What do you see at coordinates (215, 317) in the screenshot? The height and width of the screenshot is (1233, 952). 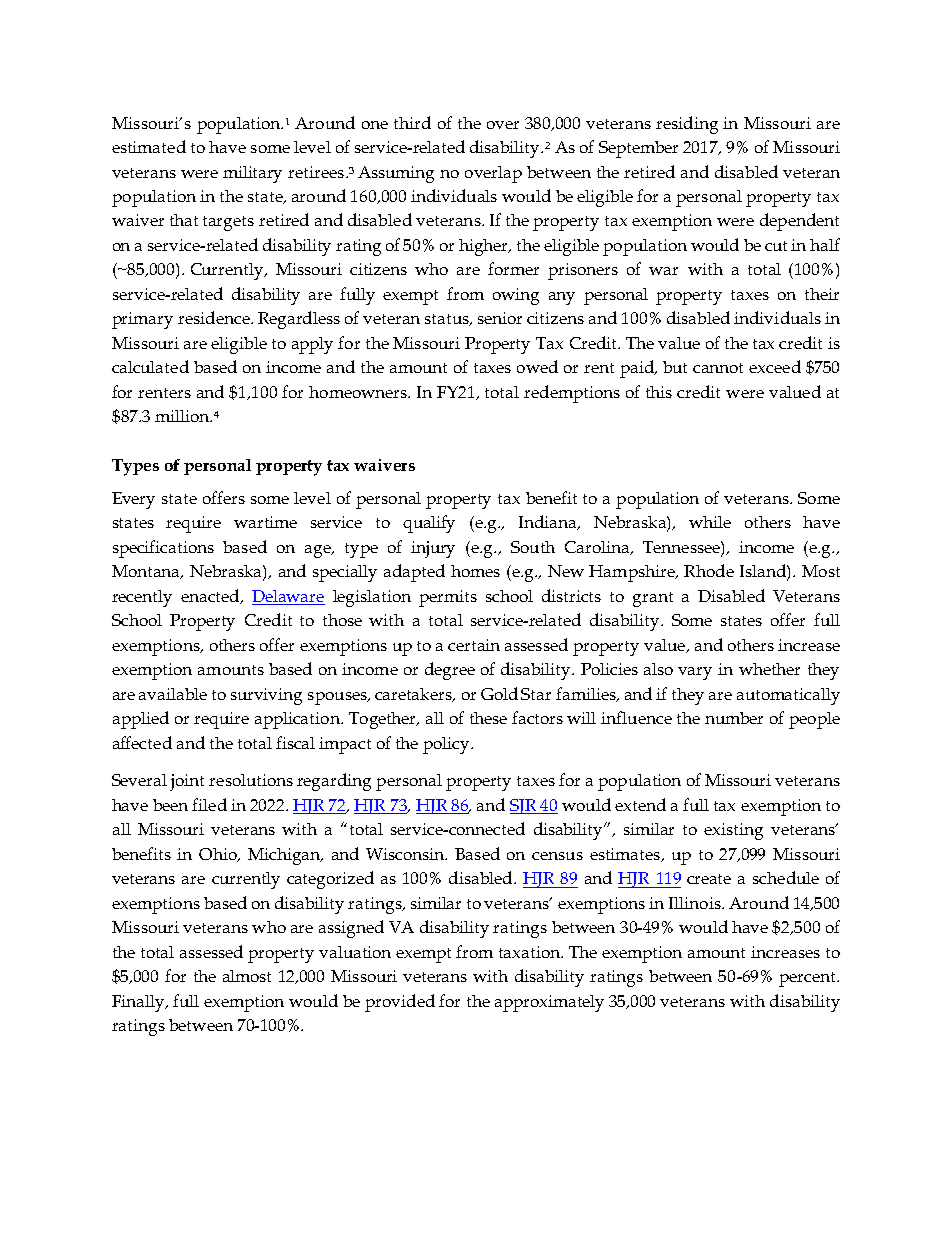 I see `residence` at bounding box center [215, 317].
